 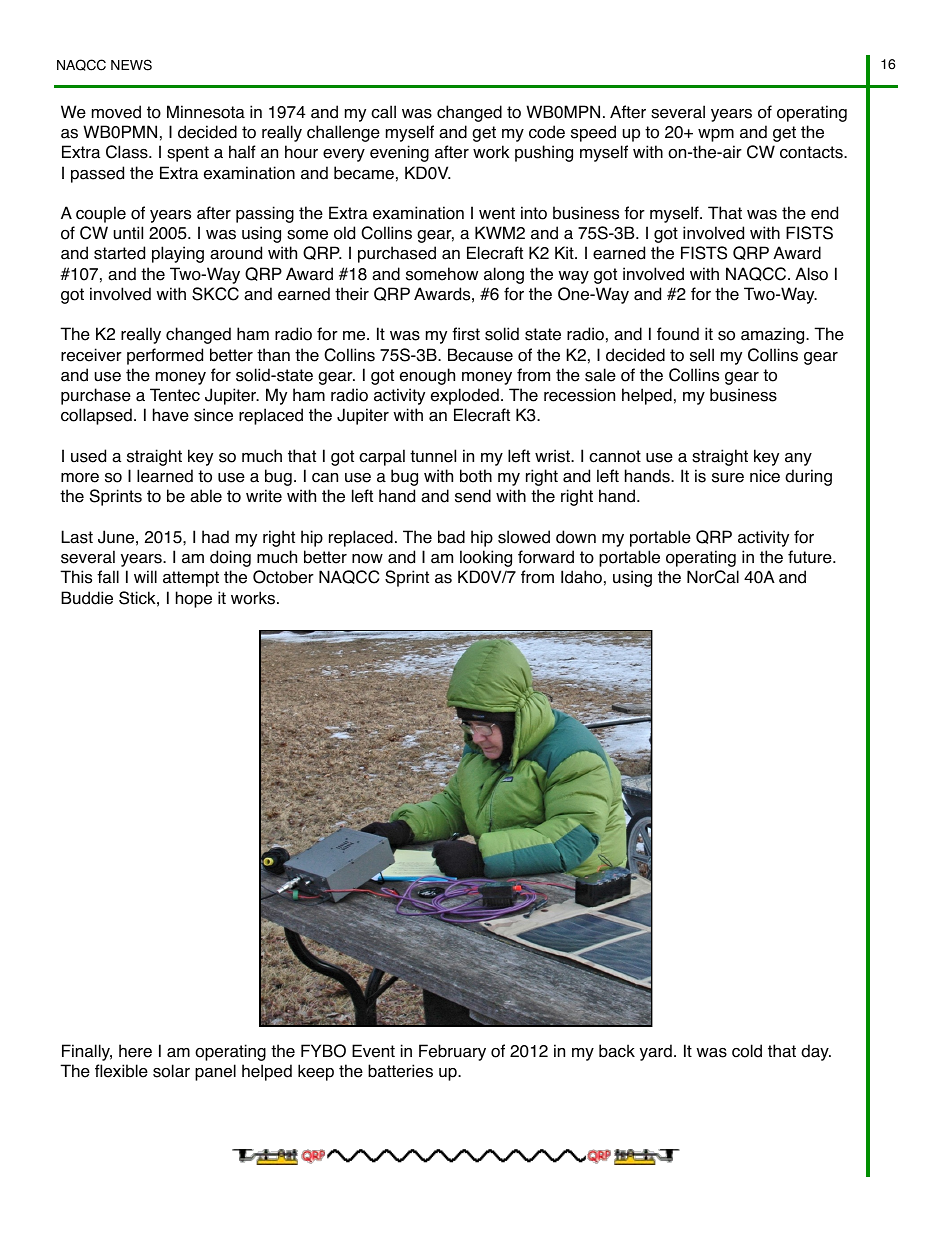 I want to click on looking, so click(x=486, y=558).
